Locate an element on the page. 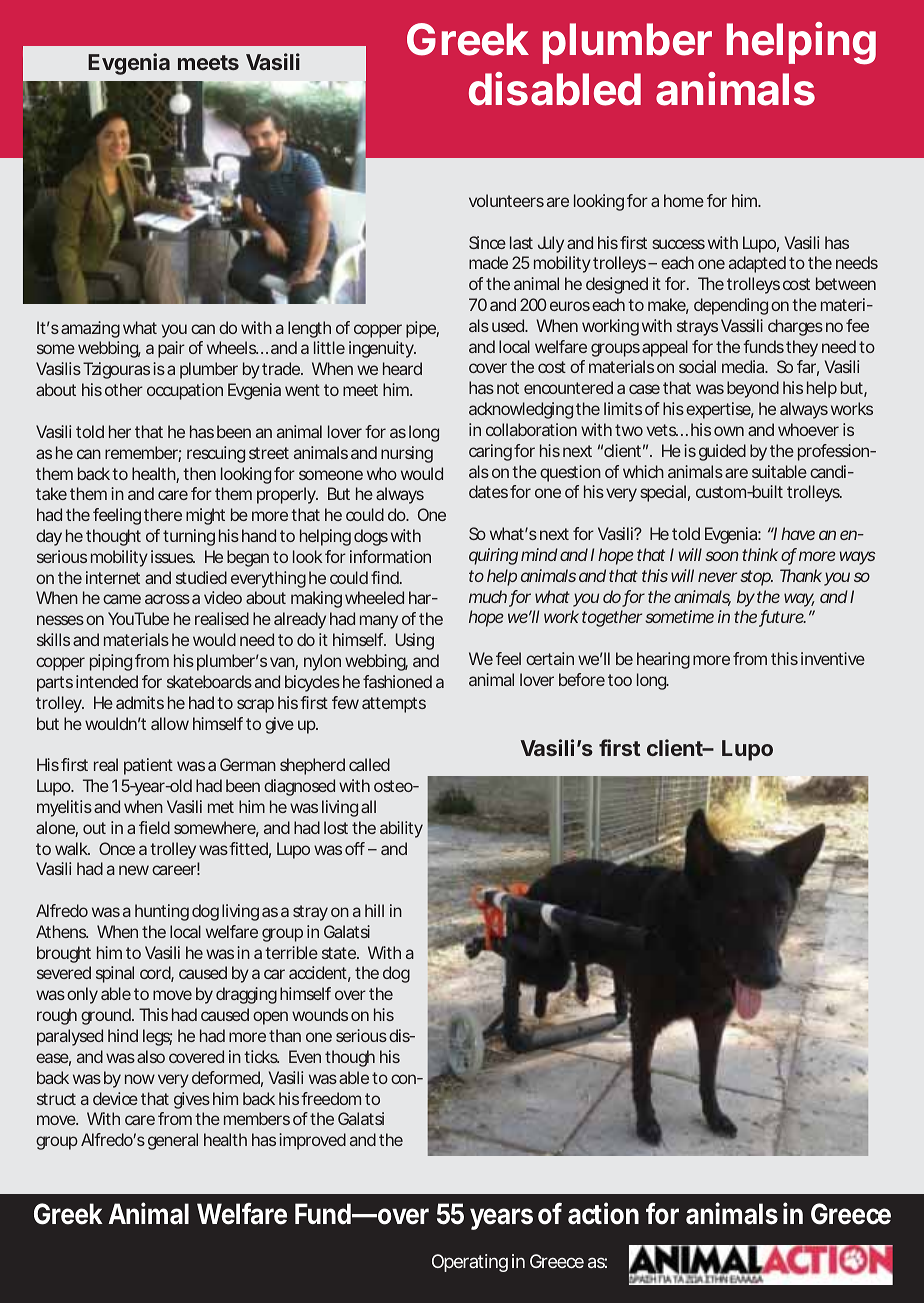 Image resolution: width=924 pixels, height=1303 pixels. general is located at coordinates (173, 1141).
